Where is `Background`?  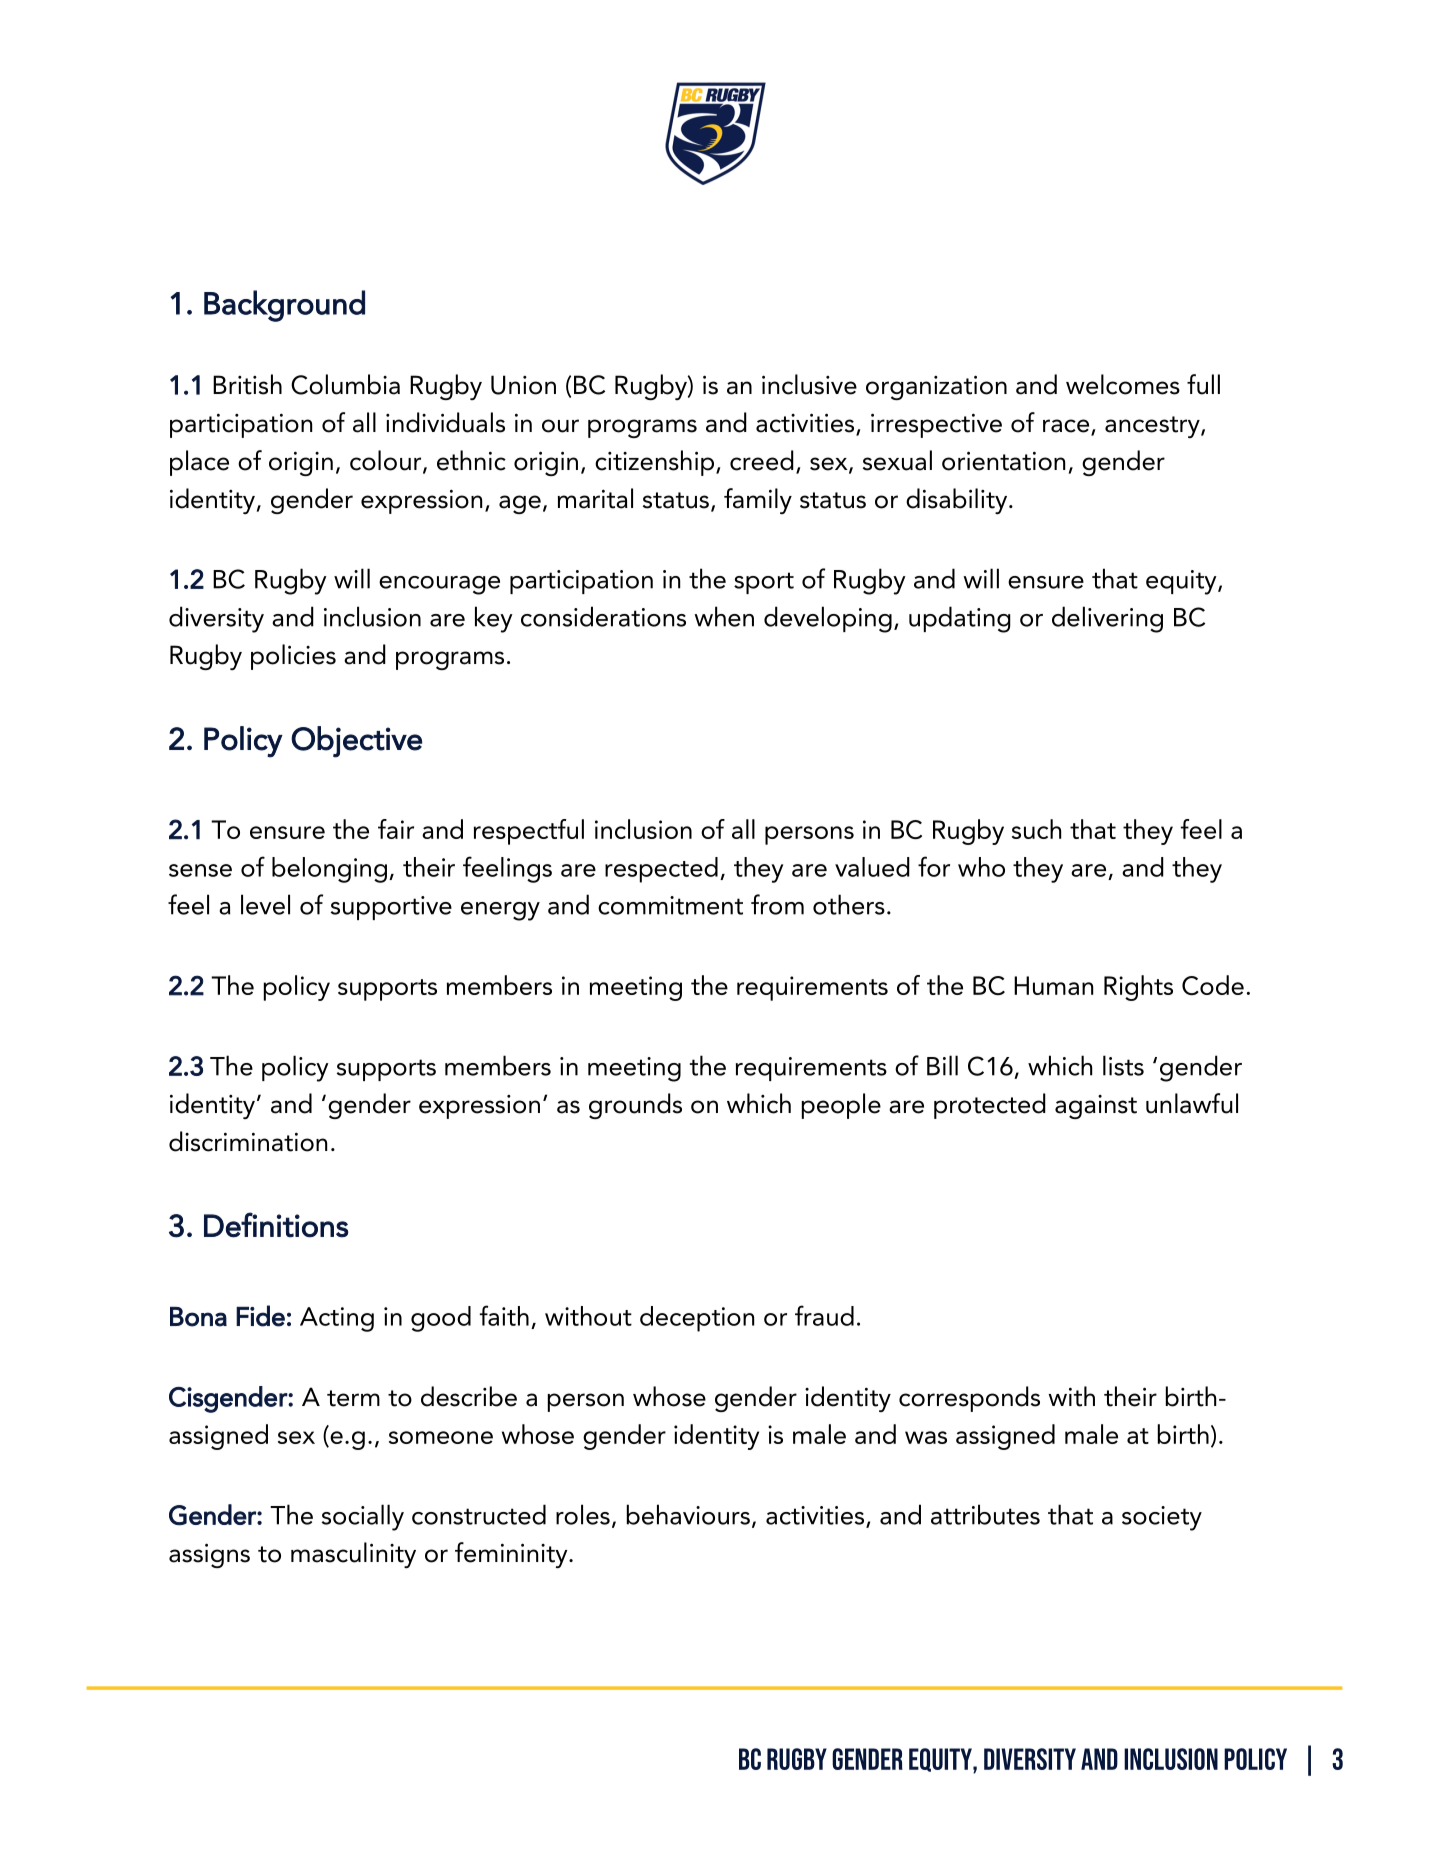
Background is located at coordinates (284, 306).
